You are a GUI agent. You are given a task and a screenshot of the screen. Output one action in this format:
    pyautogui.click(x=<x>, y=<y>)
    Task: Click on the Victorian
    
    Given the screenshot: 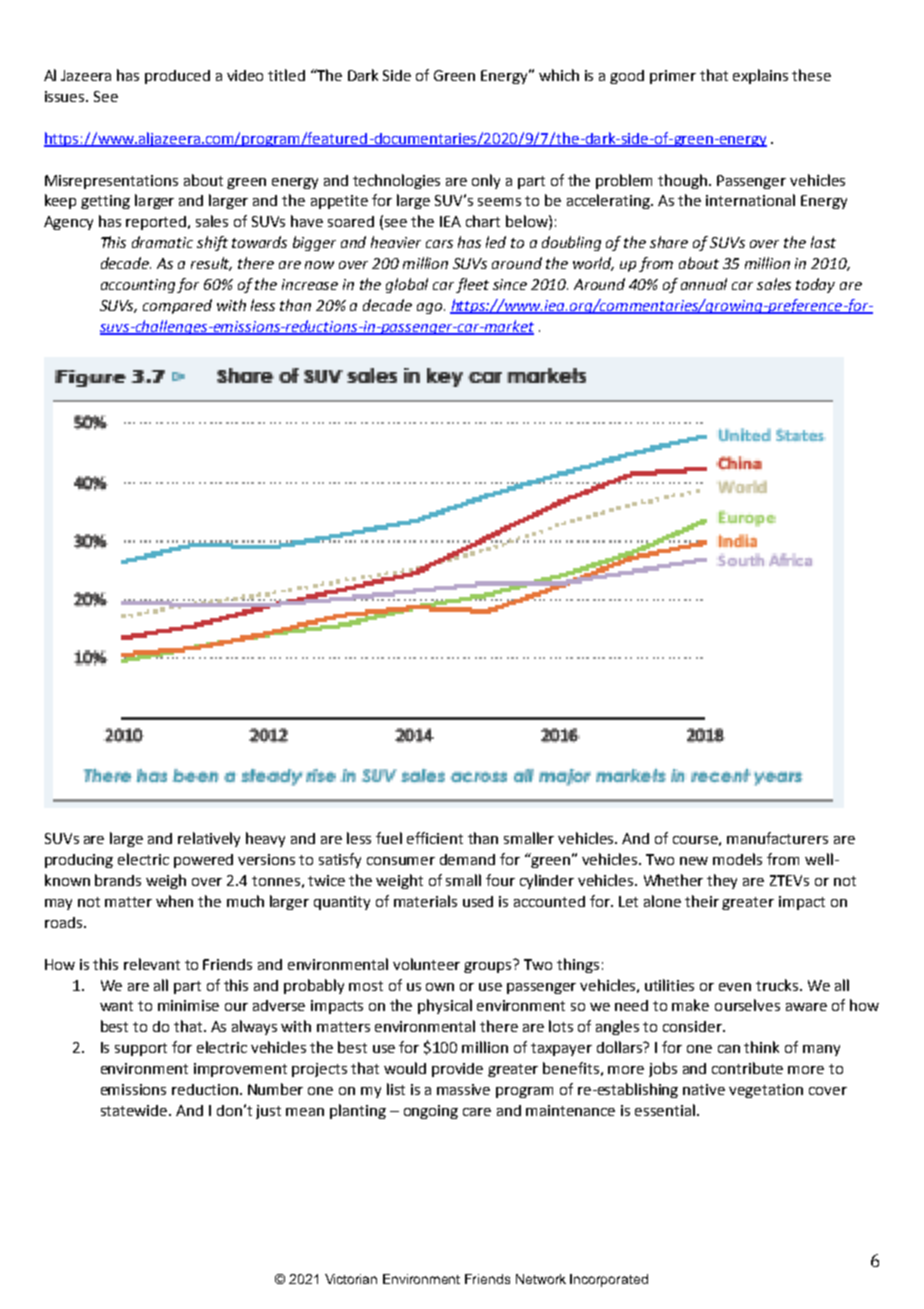 What is the action you would take?
    pyautogui.click(x=351, y=1279)
